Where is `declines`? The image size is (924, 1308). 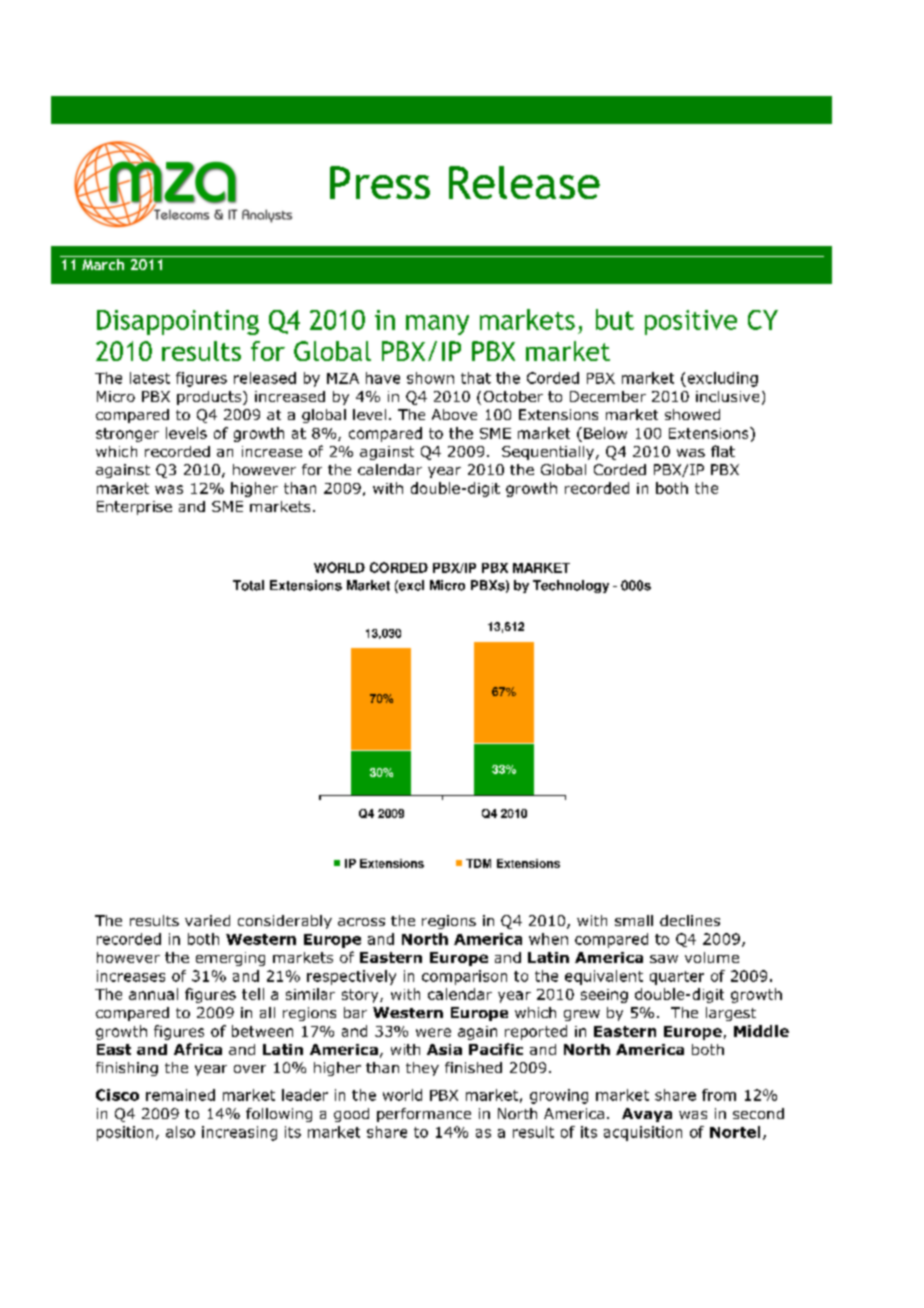 declines is located at coordinates (690, 920).
